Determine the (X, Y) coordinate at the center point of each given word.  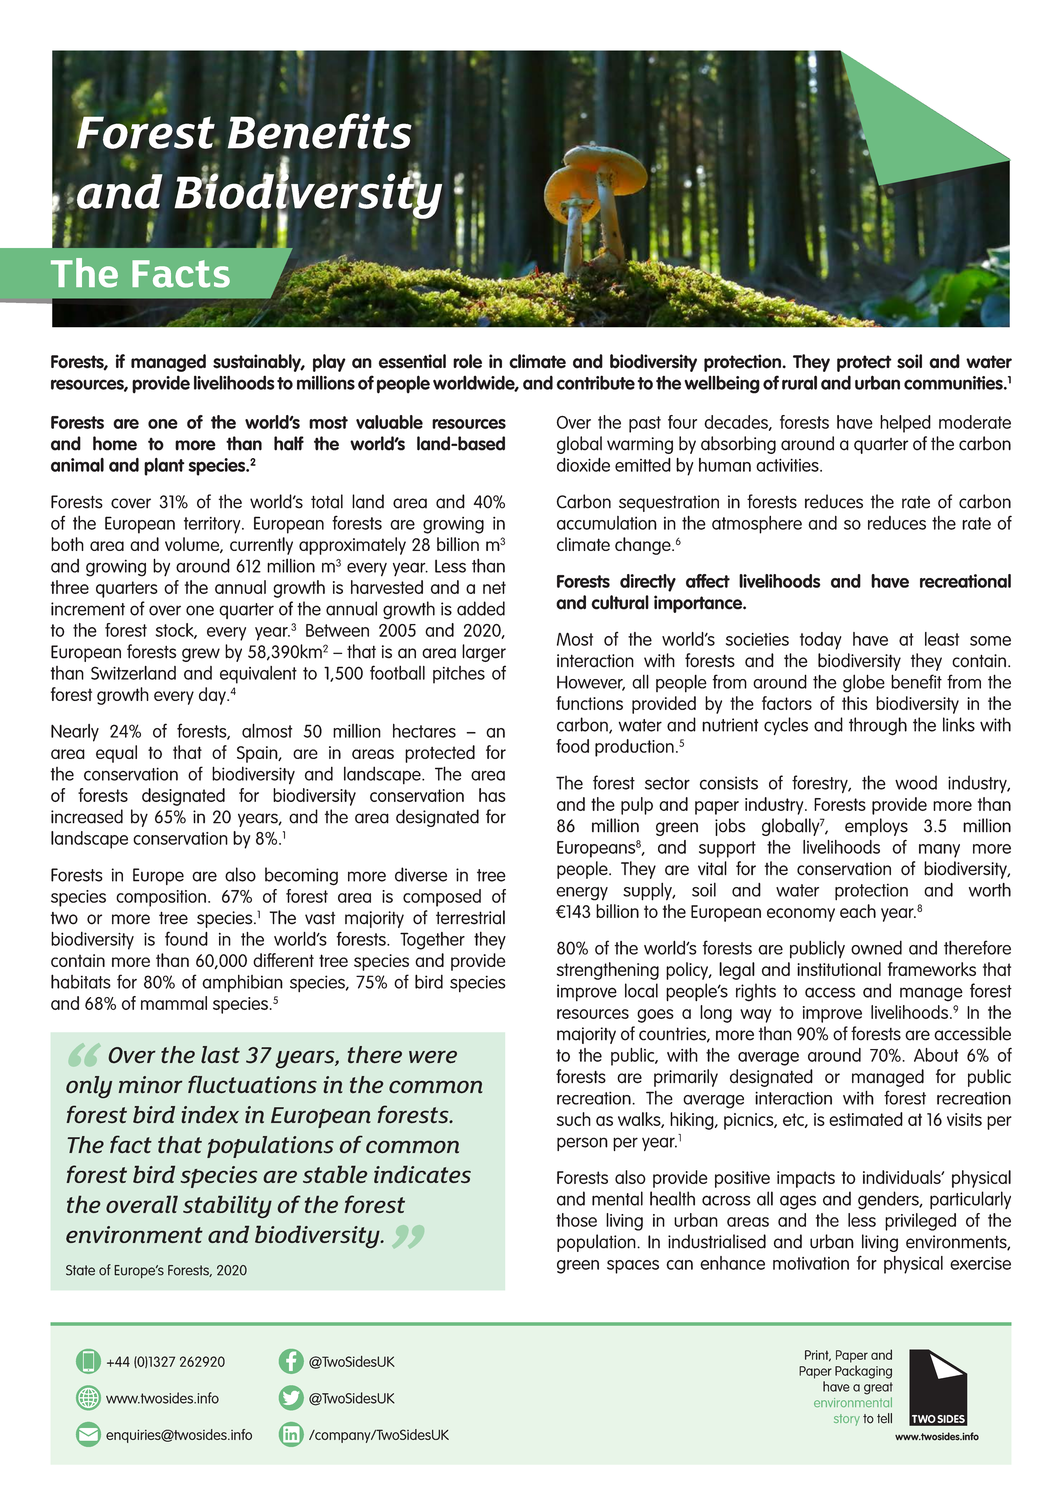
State (80, 1270)
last (220, 1055)
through (878, 726)
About (936, 1055)
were (433, 1057)
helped (905, 424)
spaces (633, 1267)
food (572, 746)
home (115, 443)
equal (116, 754)
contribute (596, 382)
